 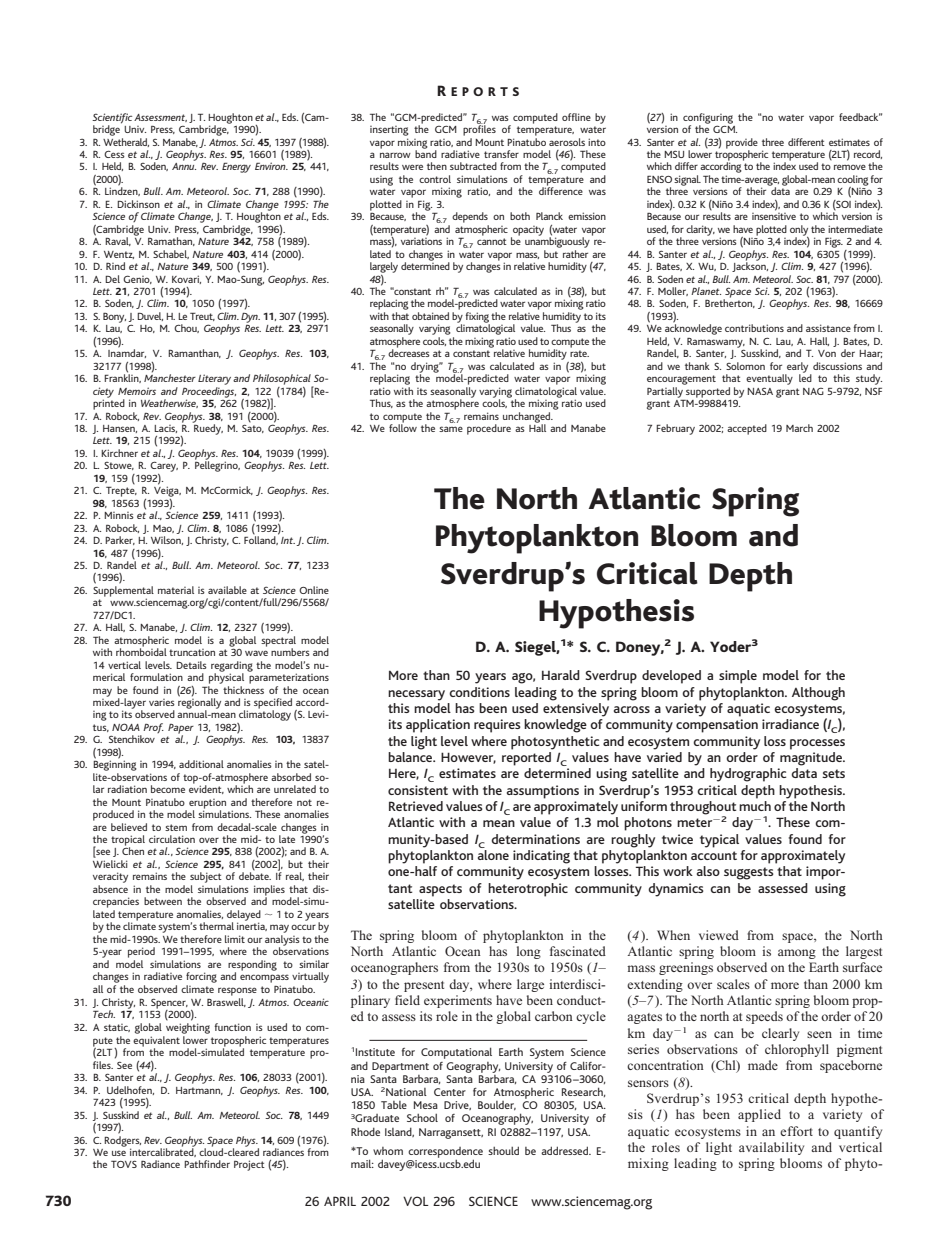 I want to click on transfer, so click(x=501, y=154).
